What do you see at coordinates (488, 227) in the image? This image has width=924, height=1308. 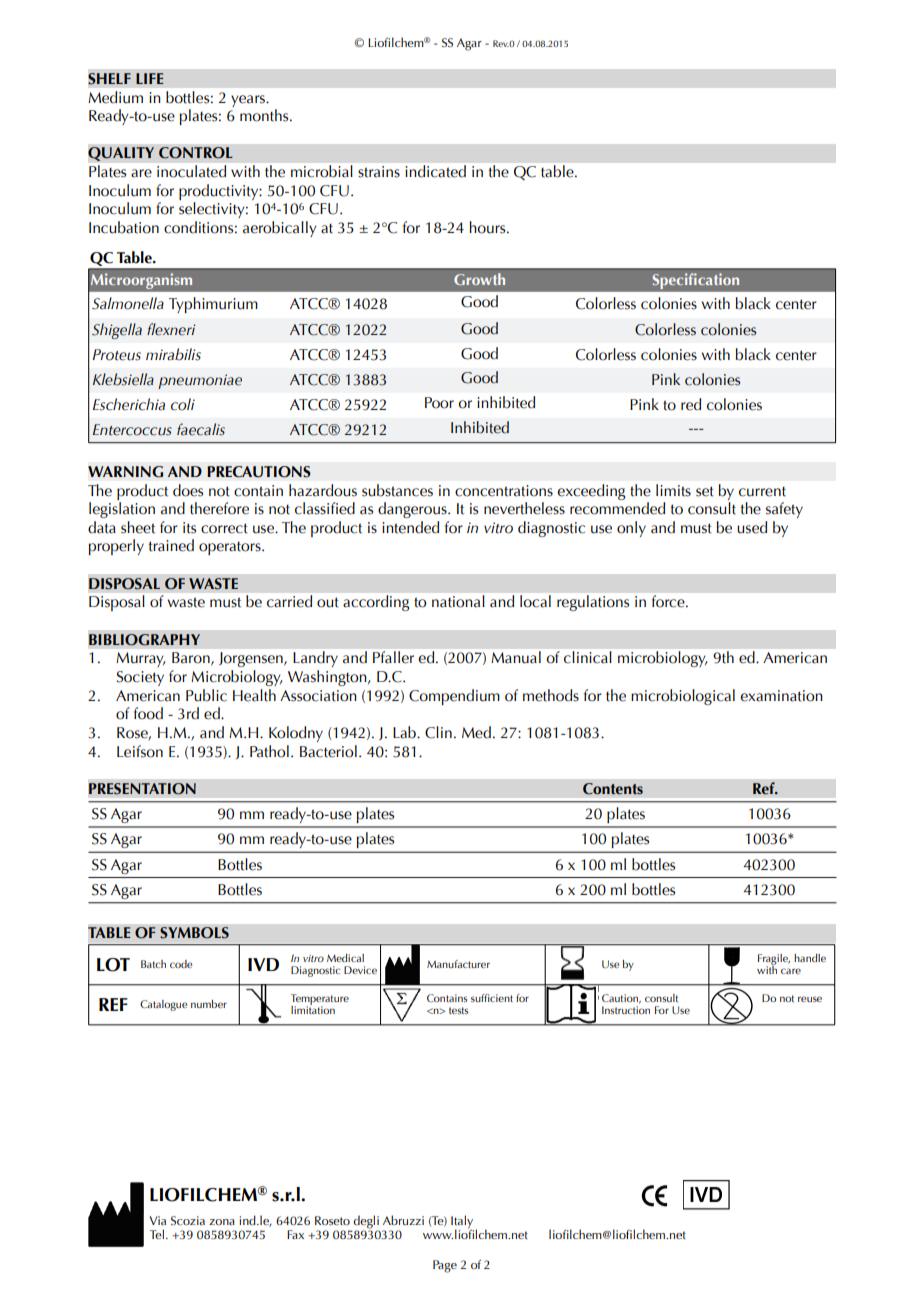 I see `hours` at bounding box center [488, 227].
